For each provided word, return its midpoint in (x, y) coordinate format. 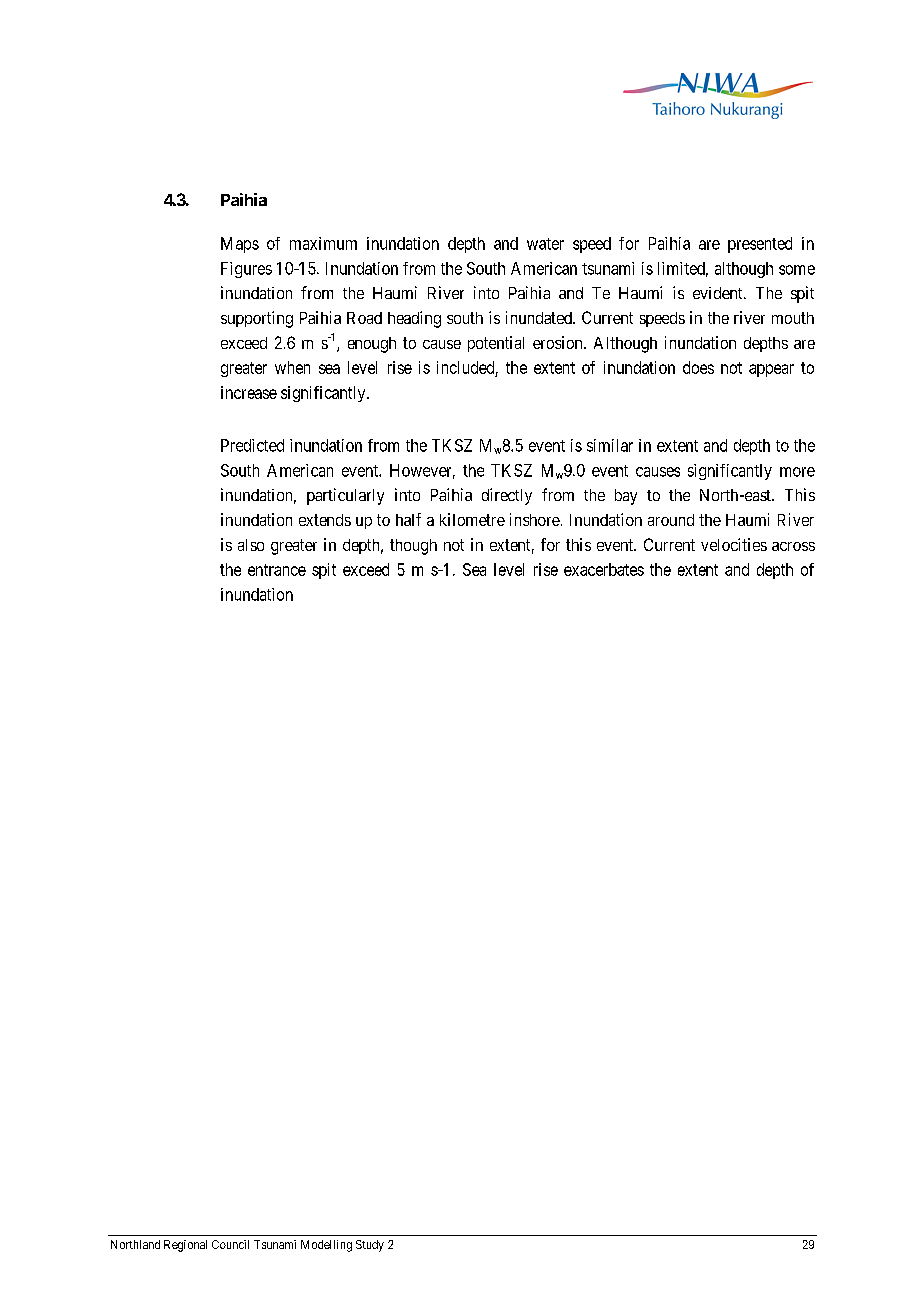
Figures (246, 270)
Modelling (326, 1246)
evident (719, 293)
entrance (277, 570)
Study (370, 1246)
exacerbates (604, 569)
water (545, 244)
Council (230, 1244)
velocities (734, 544)
